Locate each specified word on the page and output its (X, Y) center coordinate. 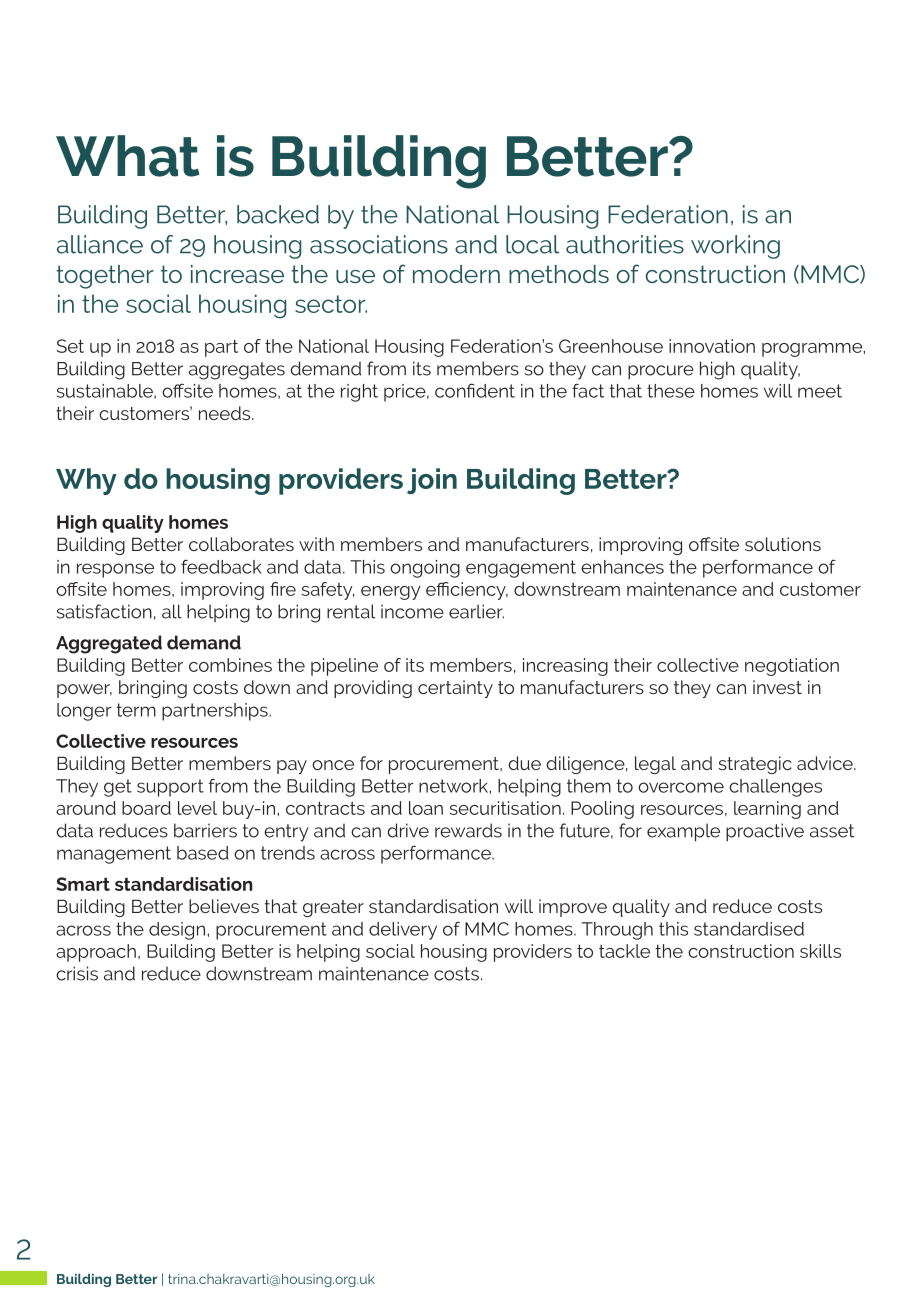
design (178, 931)
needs (226, 413)
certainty (455, 689)
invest (777, 687)
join (432, 481)
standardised (749, 929)
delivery (403, 931)
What (127, 156)
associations (379, 244)
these (671, 391)
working (735, 247)
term (136, 710)
